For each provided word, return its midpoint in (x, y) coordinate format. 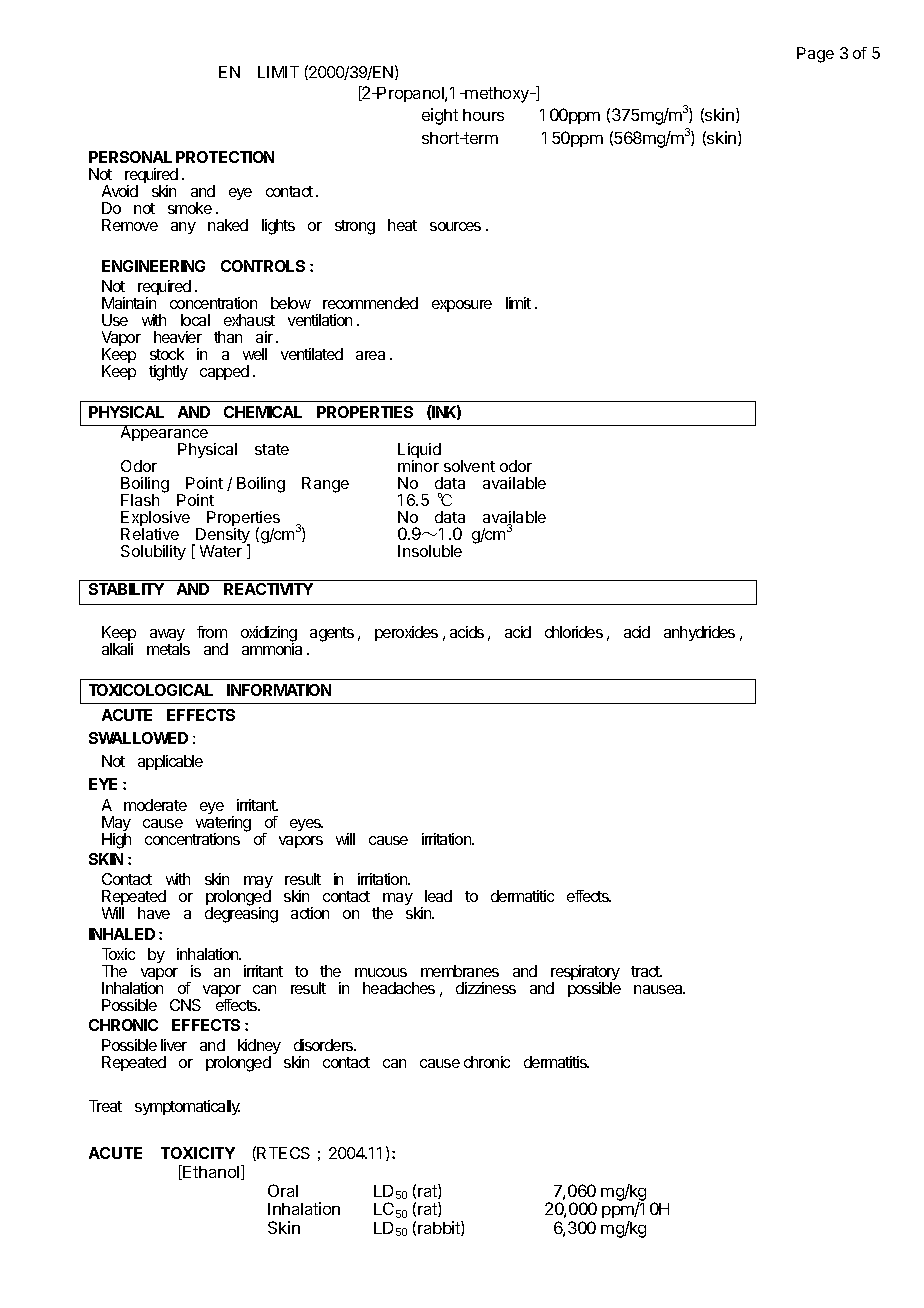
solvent (469, 466)
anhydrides (699, 633)
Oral (283, 1190)
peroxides (406, 633)
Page (815, 55)
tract (646, 971)
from (212, 632)
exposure (462, 306)
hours (483, 115)
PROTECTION (225, 157)
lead (438, 896)
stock (167, 354)
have (154, 913)
